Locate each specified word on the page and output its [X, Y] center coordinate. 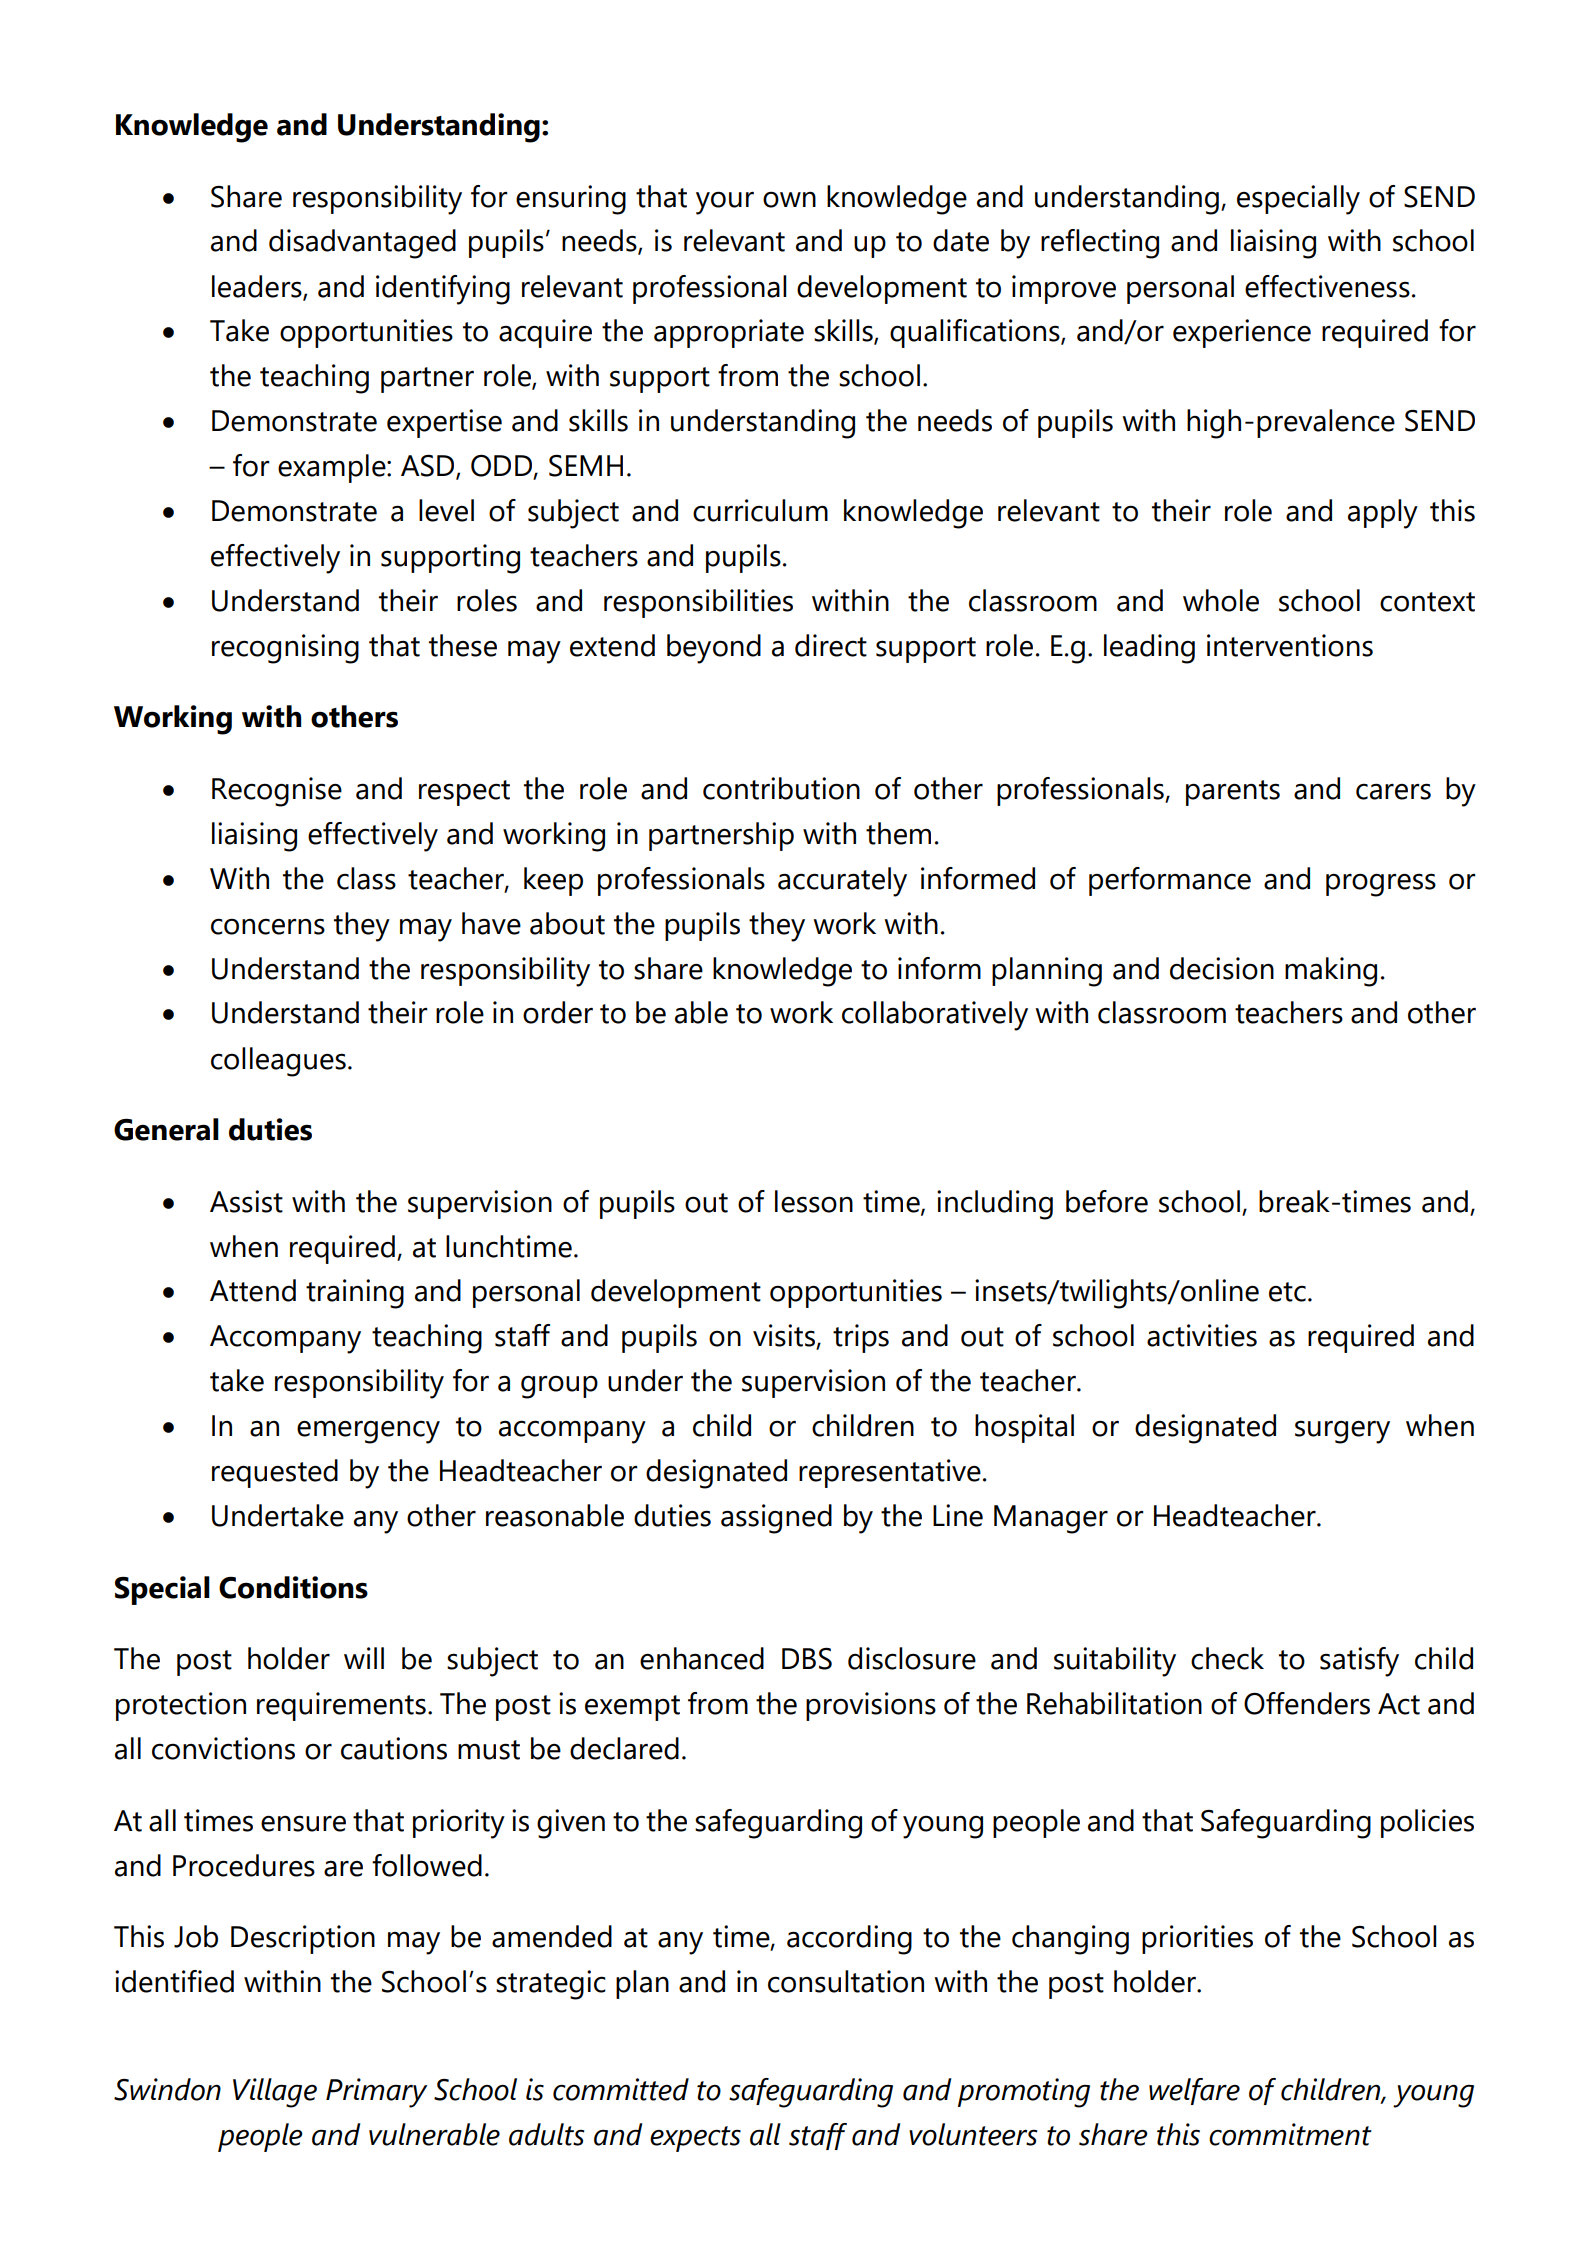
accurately [842, 882]
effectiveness [1327, 286]
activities [1202, 1335]
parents [1233, 793]
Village [275, 2093]
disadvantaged [362, 244]
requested [275, 1473]
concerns [268, 926]
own [789, 199]
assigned [776, 1519]
